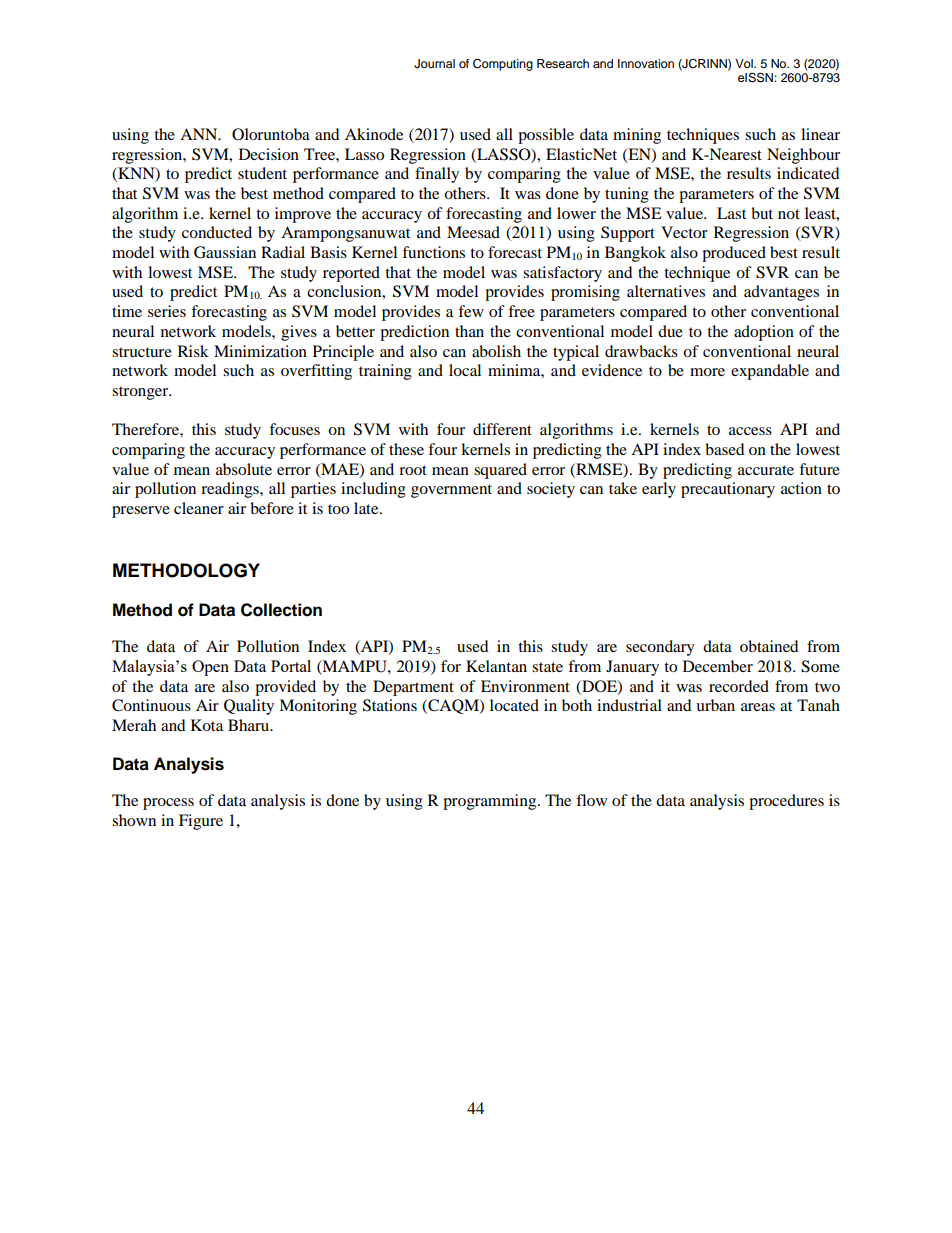  What do you see at coordinates (200, 134) in the screenshot?
I see `ANN` at bounding box center [200, 134].
